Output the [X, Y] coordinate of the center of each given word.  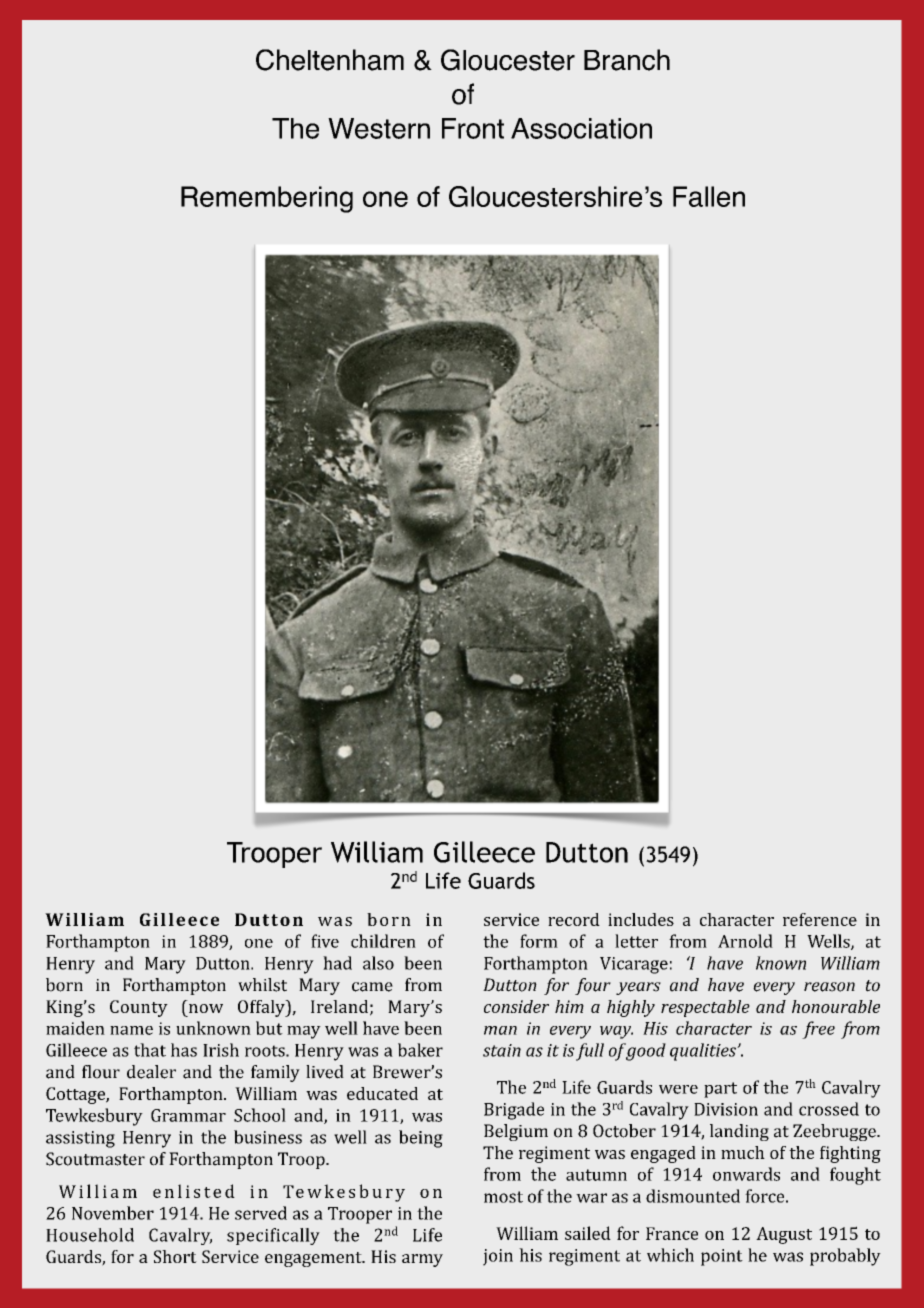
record [574, 919]
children [383, 941]
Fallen [709, 196]
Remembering [267, 199]
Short [175, 1256]
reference [820, 919]
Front [473, 128]
